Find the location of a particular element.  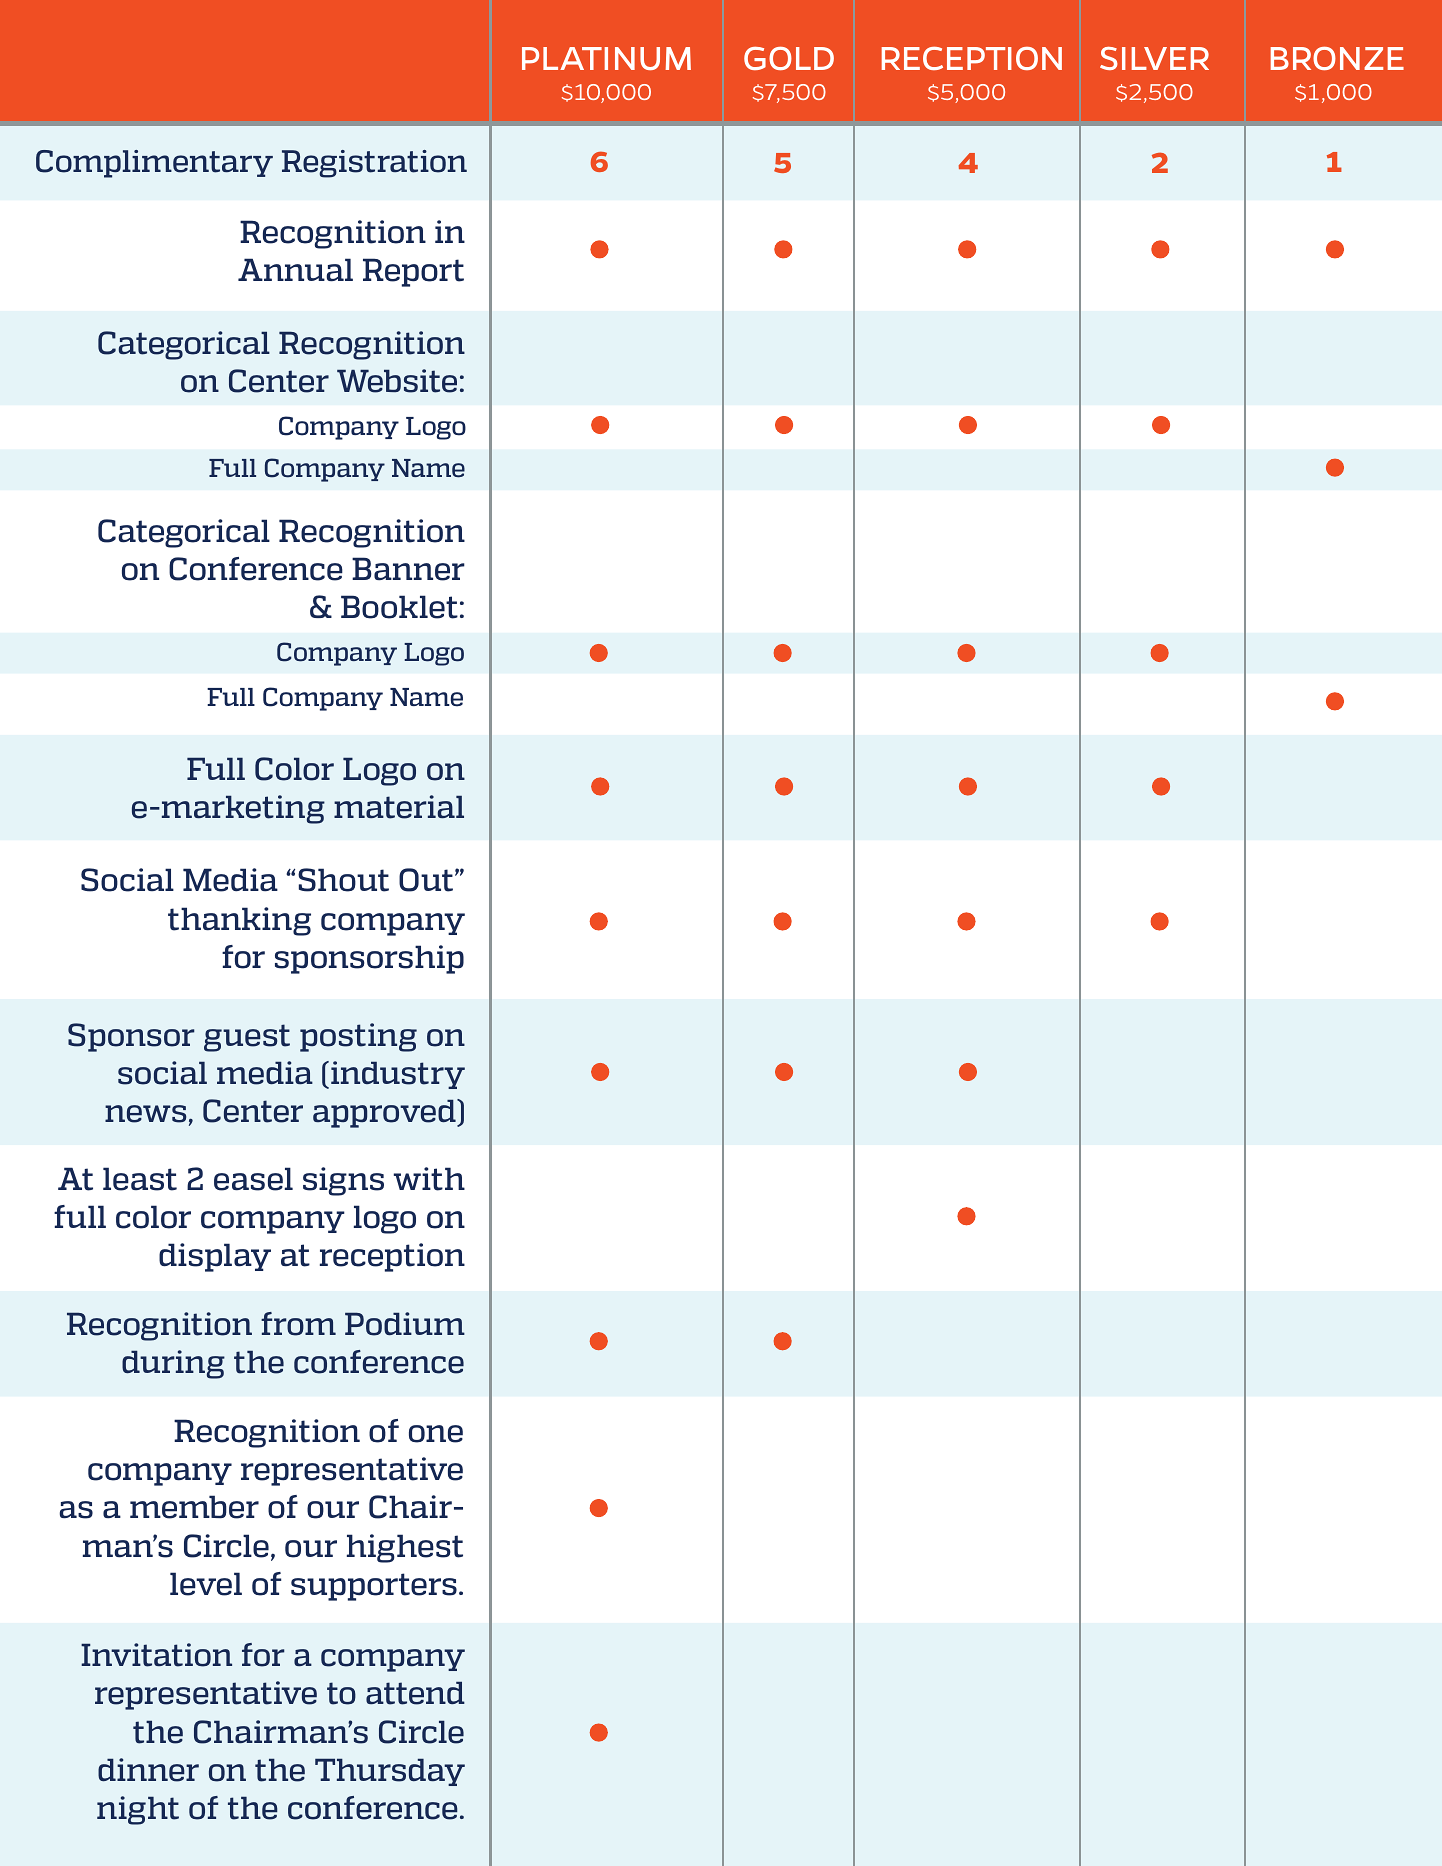

material is located at coordinates (399, 807).
